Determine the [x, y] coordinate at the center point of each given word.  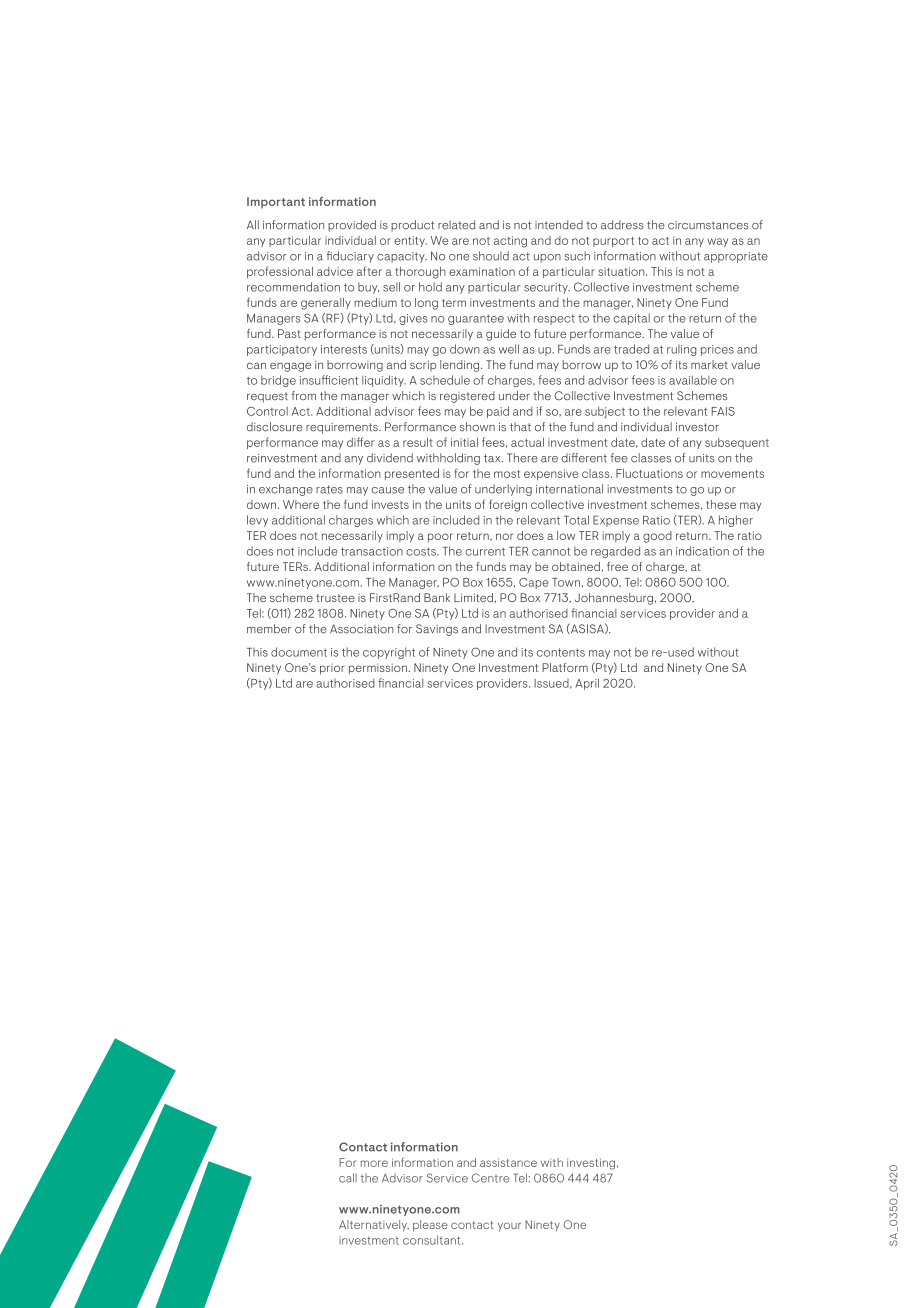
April [587, 684]
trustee [335, 598]
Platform [565, 667]
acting [510, 242]
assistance [508, 1162]
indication [702, 551]
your [509, 1227]
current [485, 552]
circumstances [708, 225]
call [348, 1178]
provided [352, 226]
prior [332, 669]
